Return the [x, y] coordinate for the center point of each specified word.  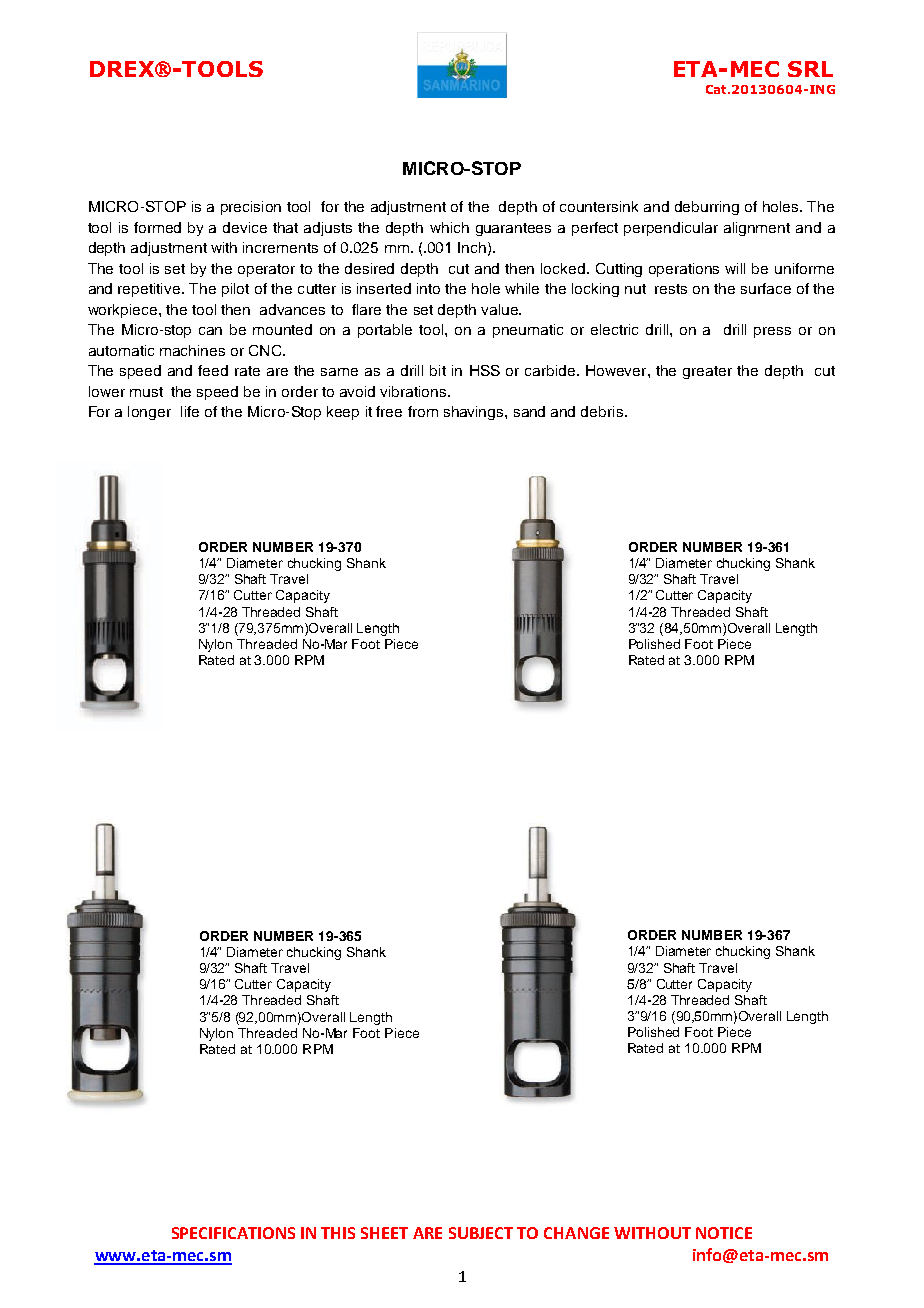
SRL [810, 69]
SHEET [384, 1233]
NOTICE [724, 1233]
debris [602, 411]
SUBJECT [481, 1233]
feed [213, 370]
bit [438, 370]
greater [707, 372]
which [449, 227]
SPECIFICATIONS [233, 1233]
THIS [338, 1233]
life [190, 411]
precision [251, 208]
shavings [475, 413]
